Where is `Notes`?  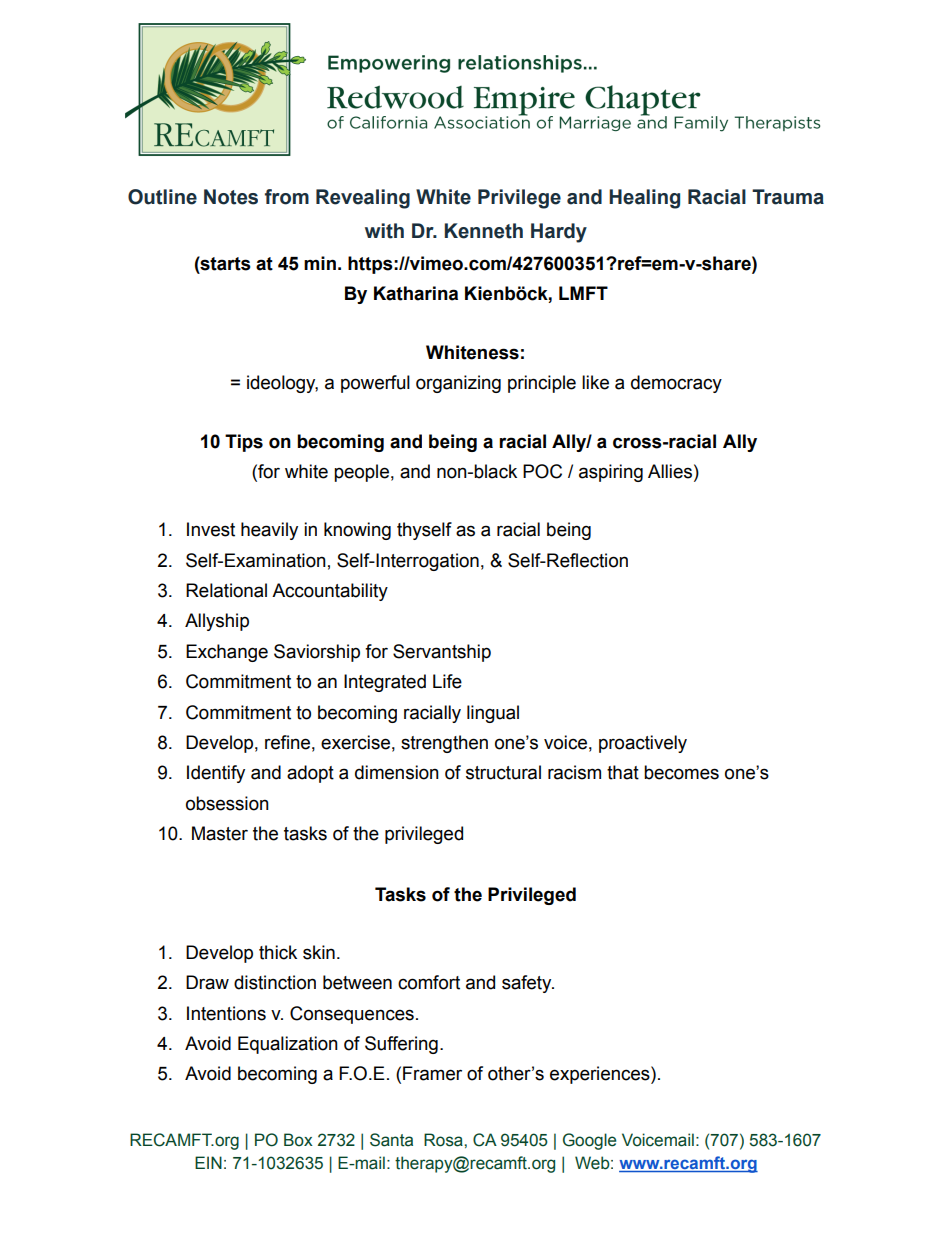 Notes is located at coordinates (231, 197).
